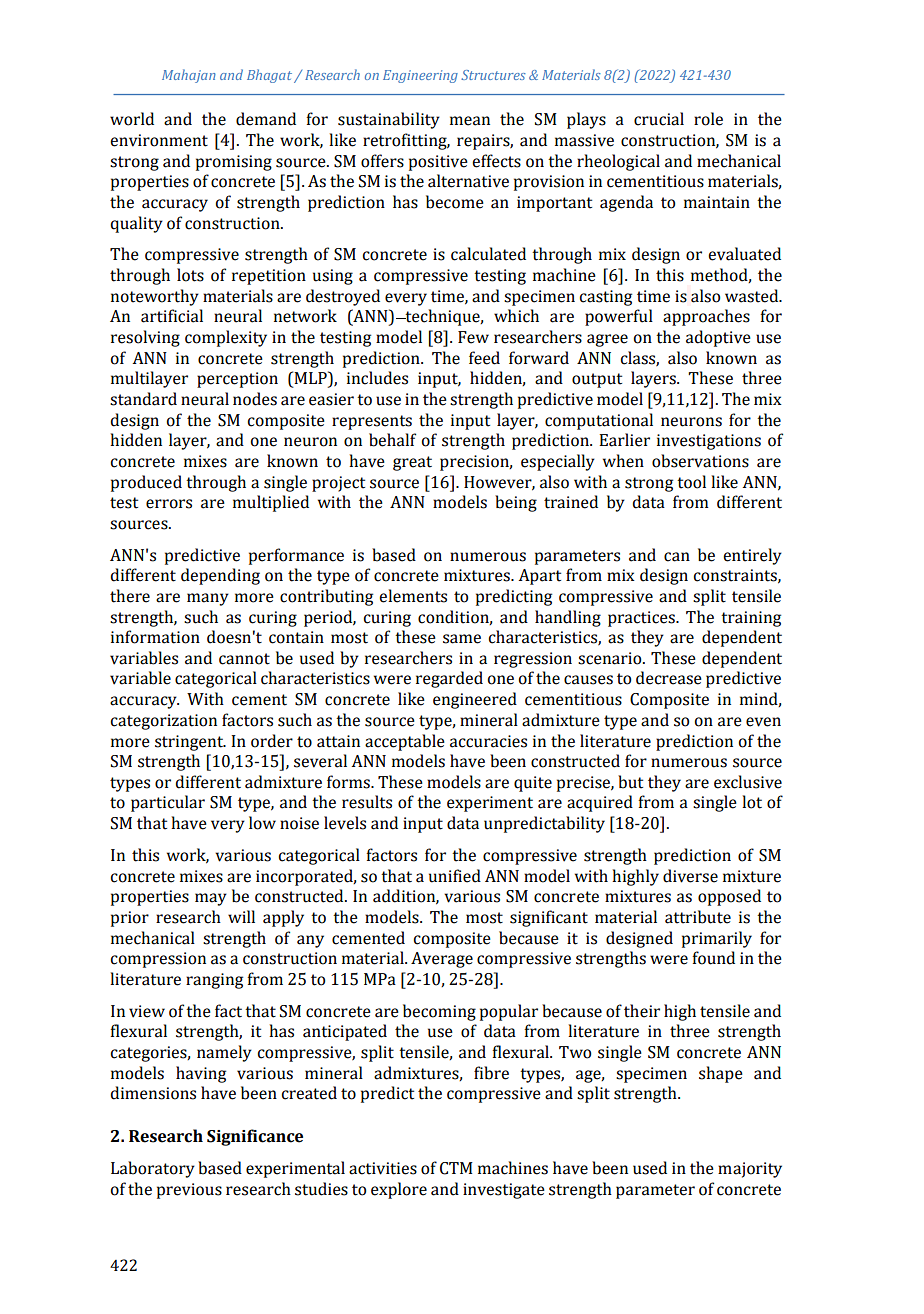 Image resolution: width=924 pixels, height=1314 pixels. I want to click on previous, so click(189, 1191).
